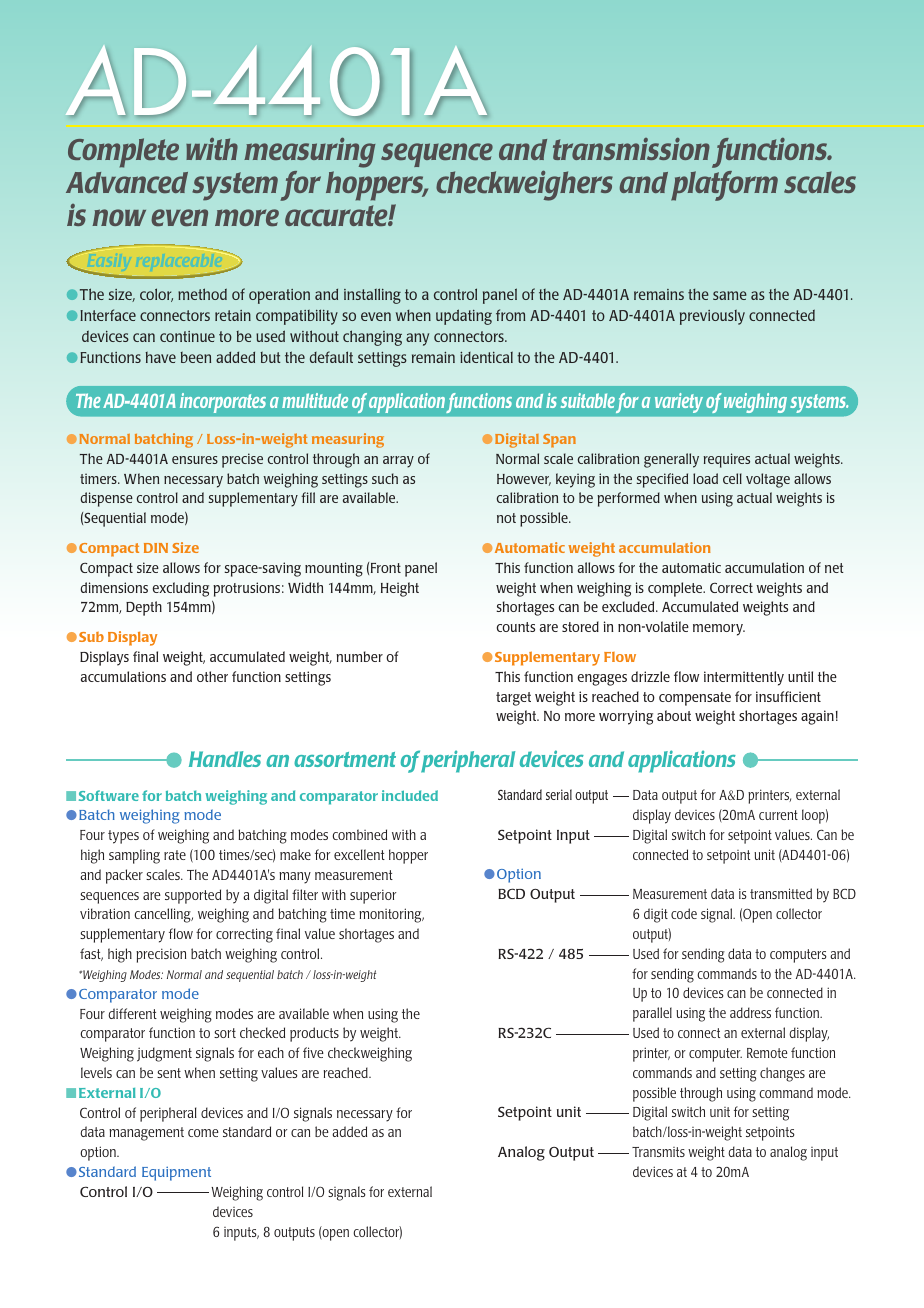 The width and height of the image is (924, 1308). I want to click on Advanced, so click(127, 182).
